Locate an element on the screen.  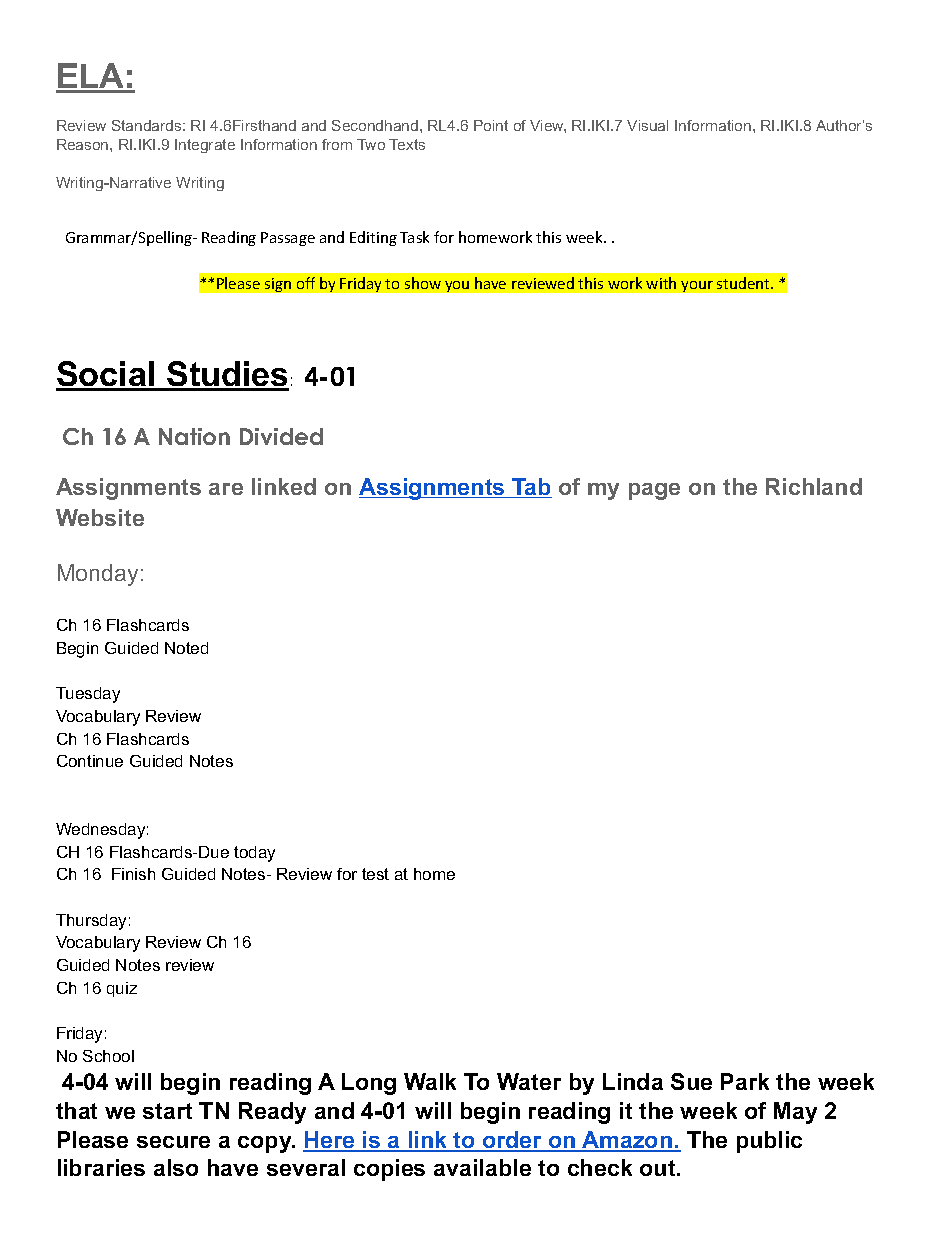
are is located at coordinates (226, 489).
